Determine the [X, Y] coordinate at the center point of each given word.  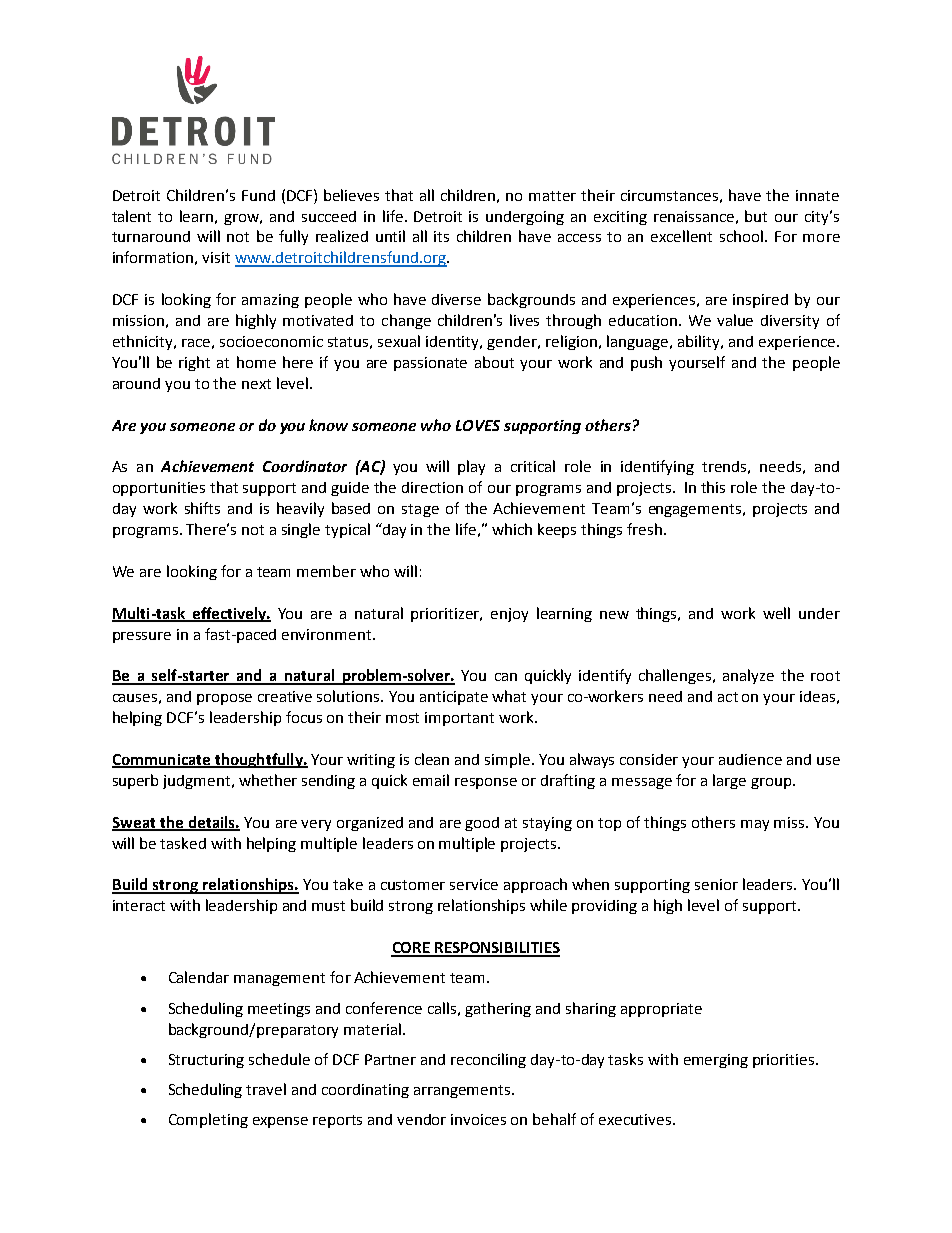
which [512, 529]
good [482, 824]
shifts [202, 508]
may [755, 825]
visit [216, 257]
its [441, 236]
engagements [695, 510]
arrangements [463, 1091]
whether [268, 780]
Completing [208, 1120]
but [756, 216]
